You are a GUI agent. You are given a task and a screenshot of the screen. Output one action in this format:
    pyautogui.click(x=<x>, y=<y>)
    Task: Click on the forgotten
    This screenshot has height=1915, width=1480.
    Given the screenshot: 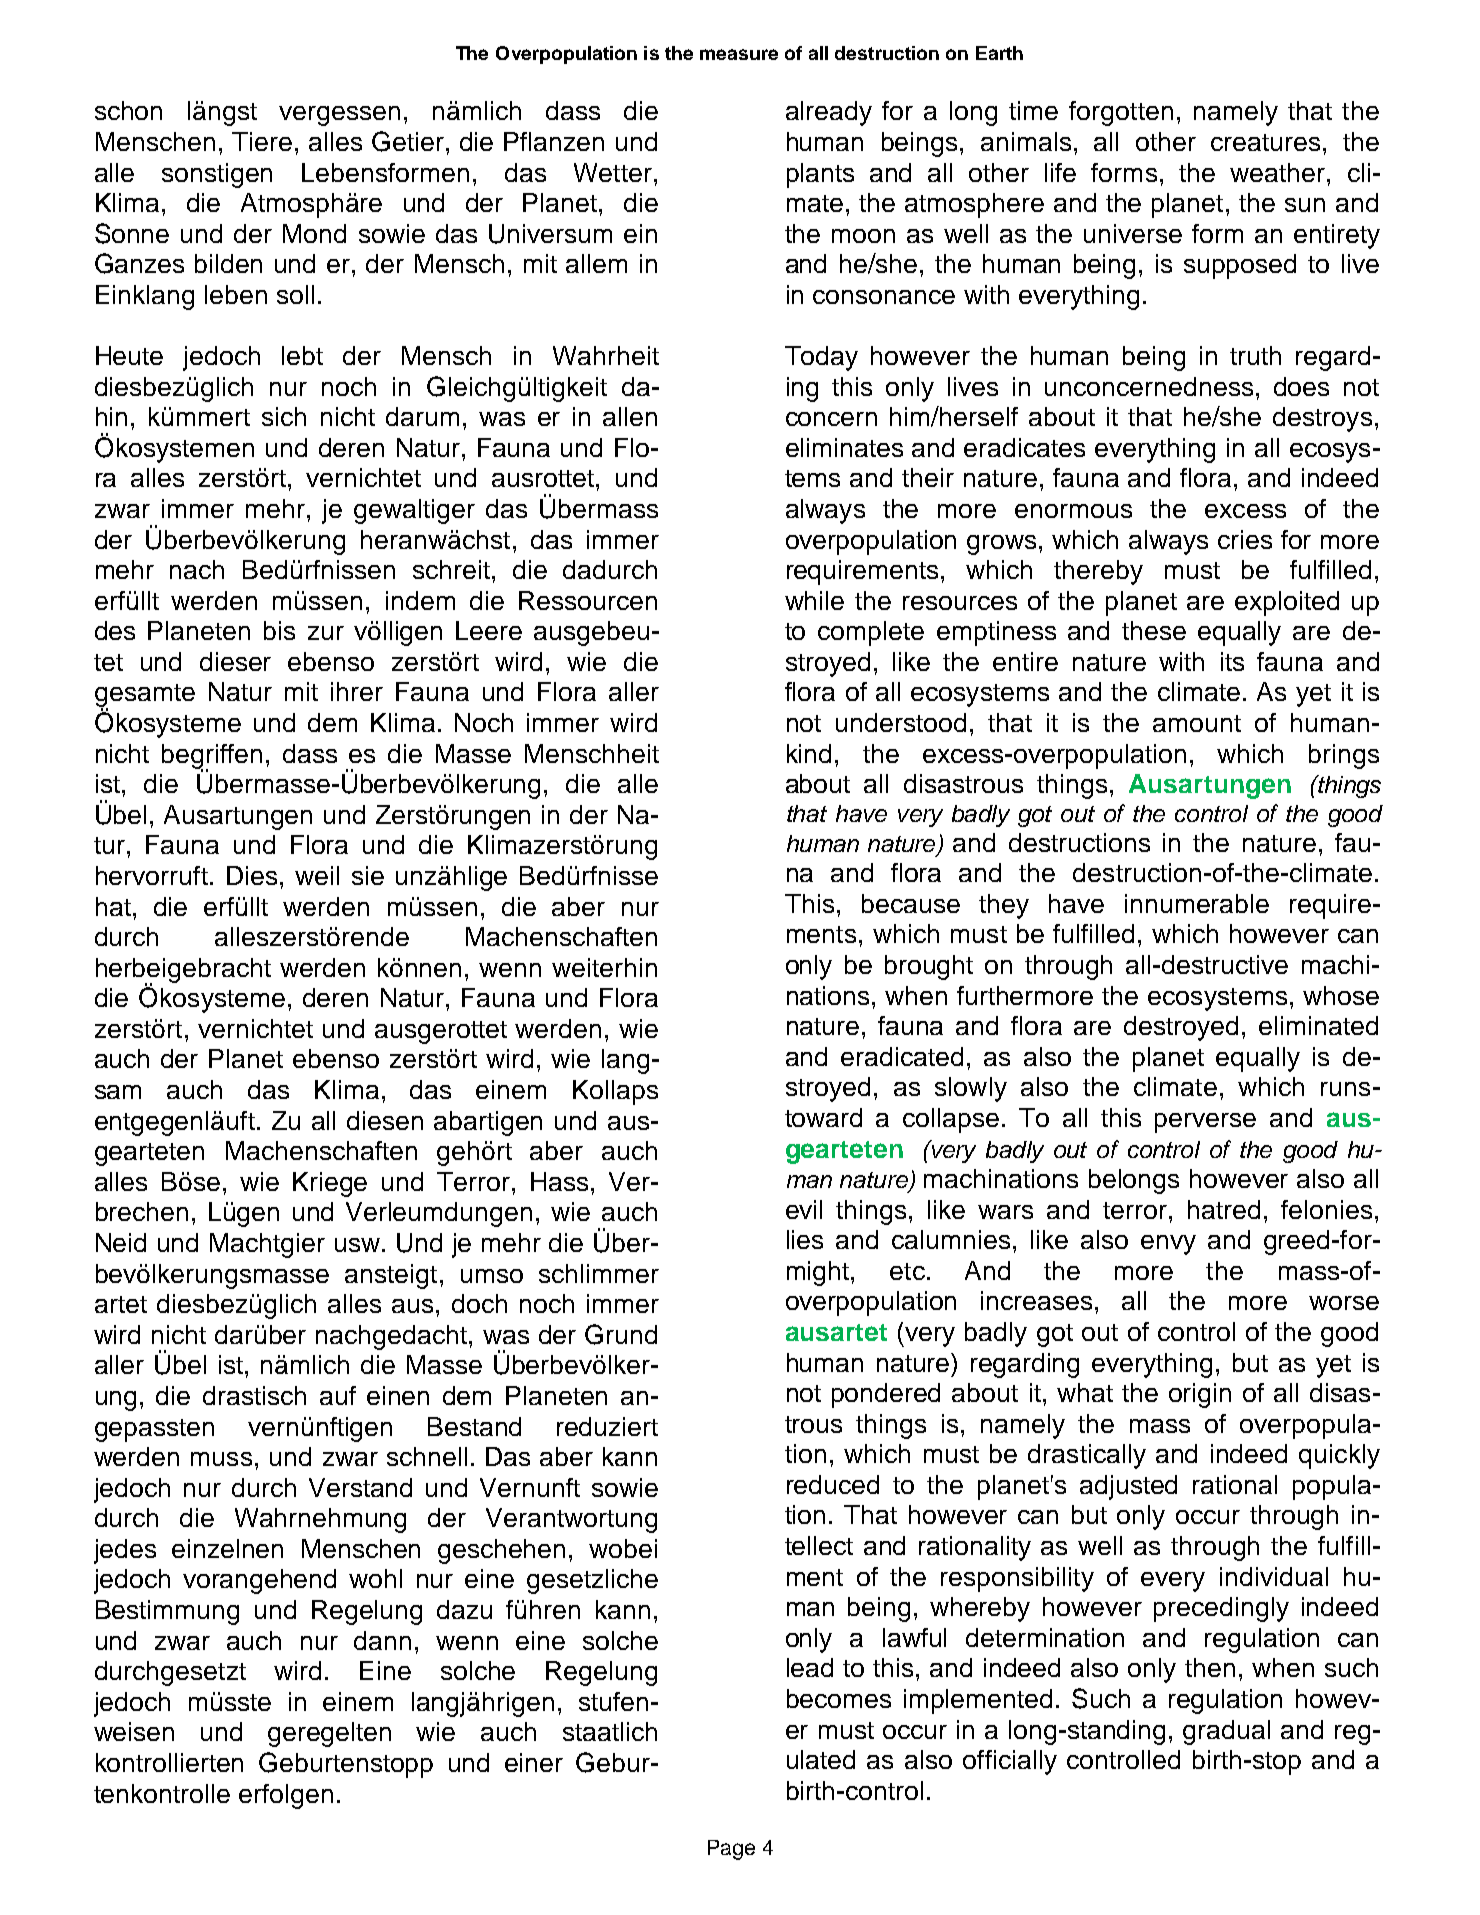 What is the action you would take?
    pyautogui.click(x=1121, y=113)
